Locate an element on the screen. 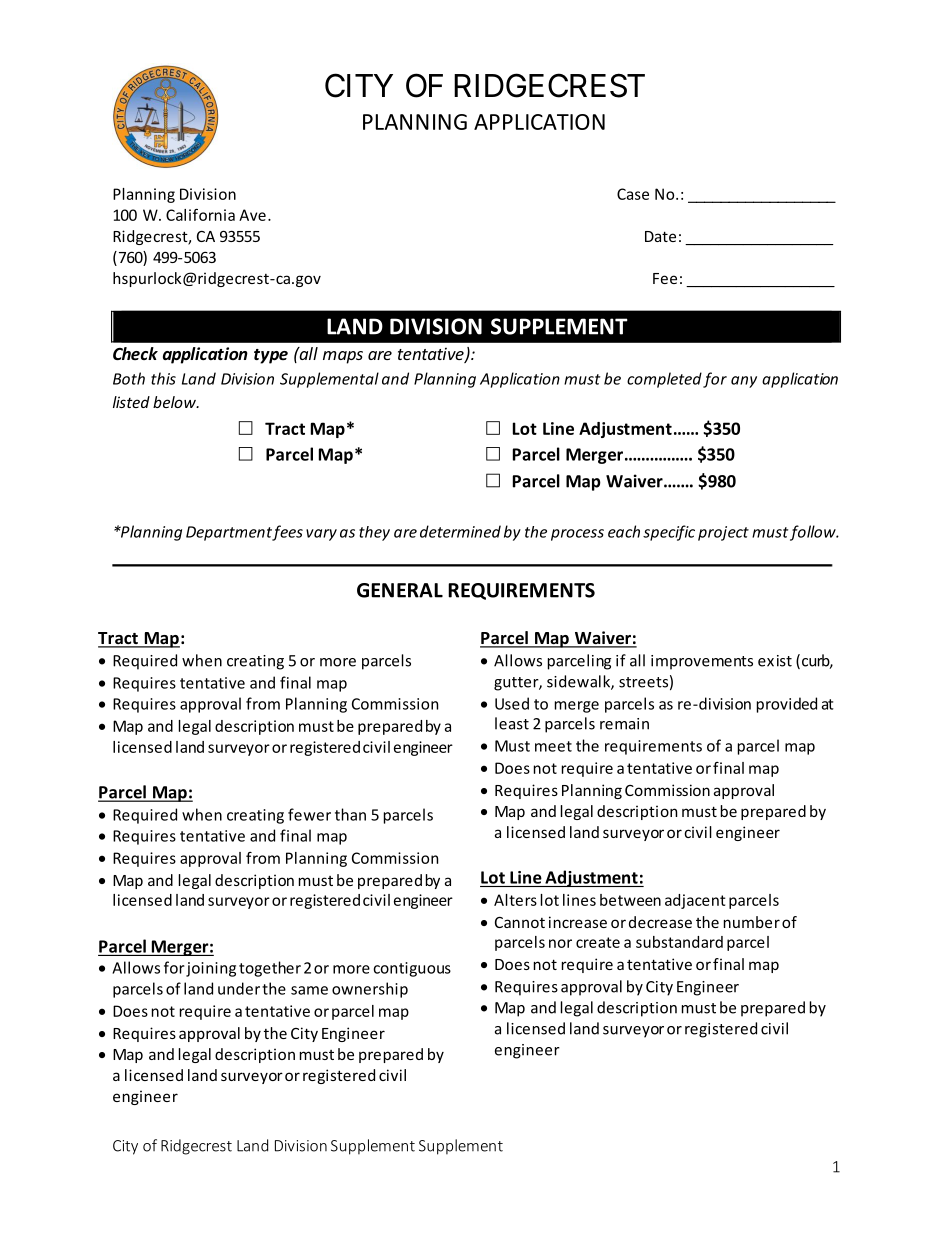 Image resolution: width=952 pixels, height=1233 pixels. contiguous is located at coordinates (412, 969).
